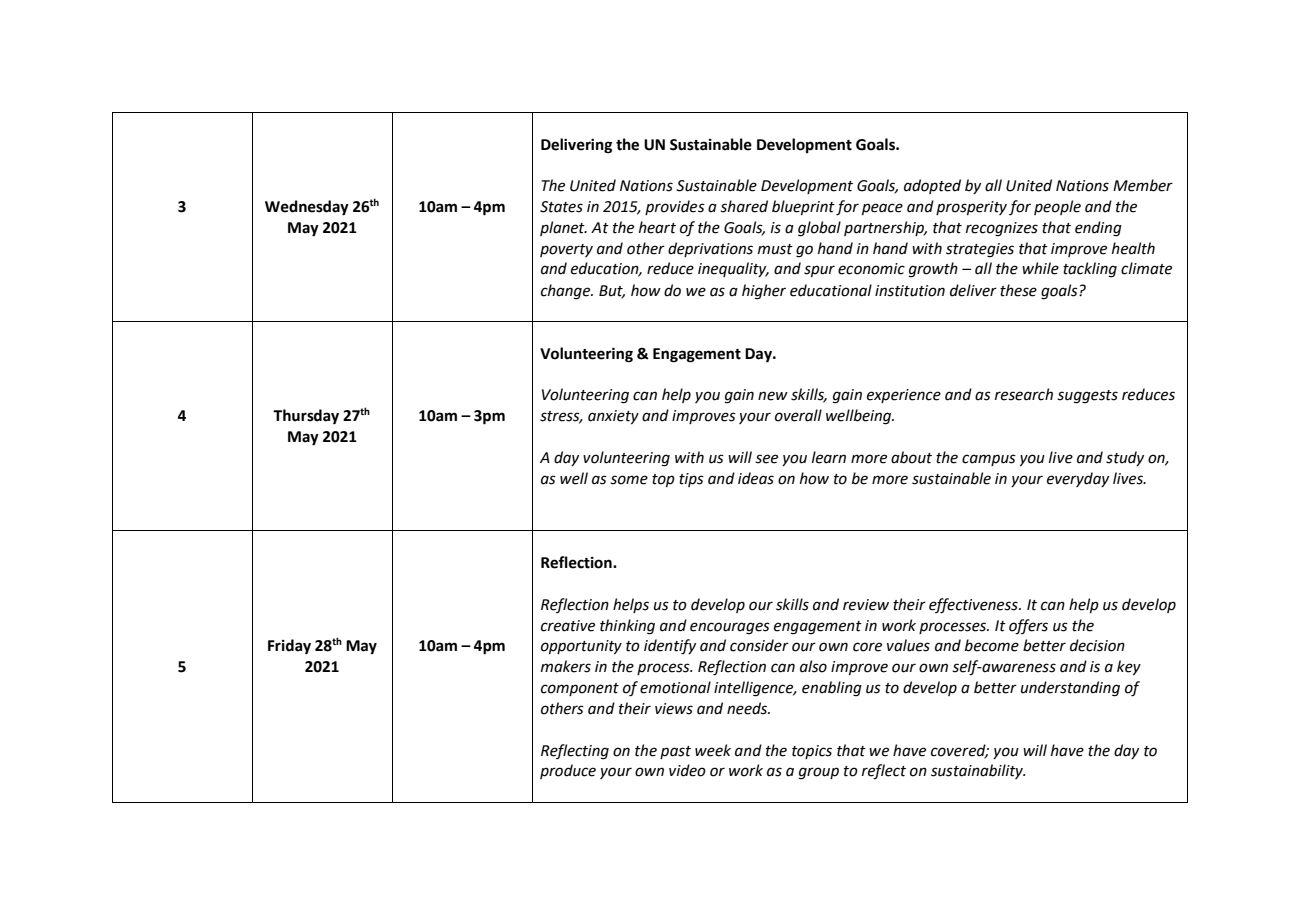 This page has width=1307, height=924. Describe the element at coordinates (744, 206) in the page. I see `shared` at that location.
